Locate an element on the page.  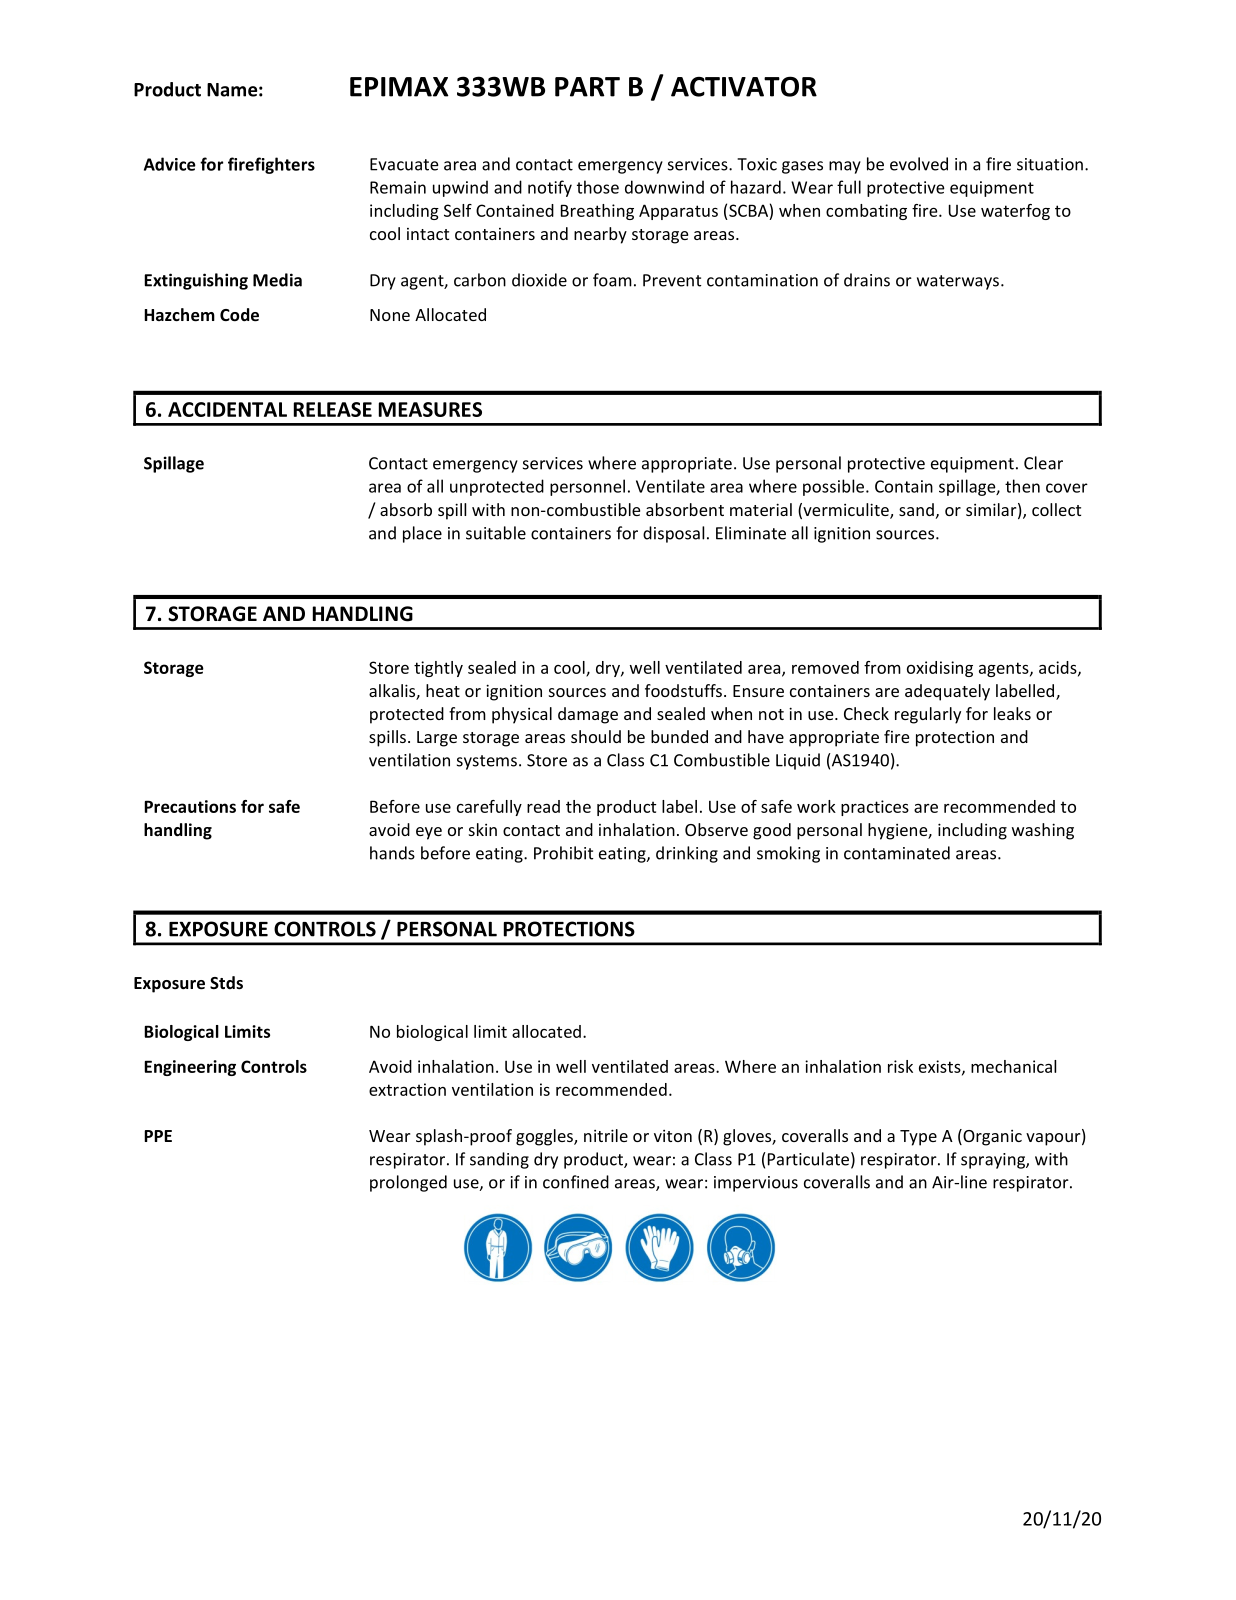
oxidising is located at coordinates (940, 669).
